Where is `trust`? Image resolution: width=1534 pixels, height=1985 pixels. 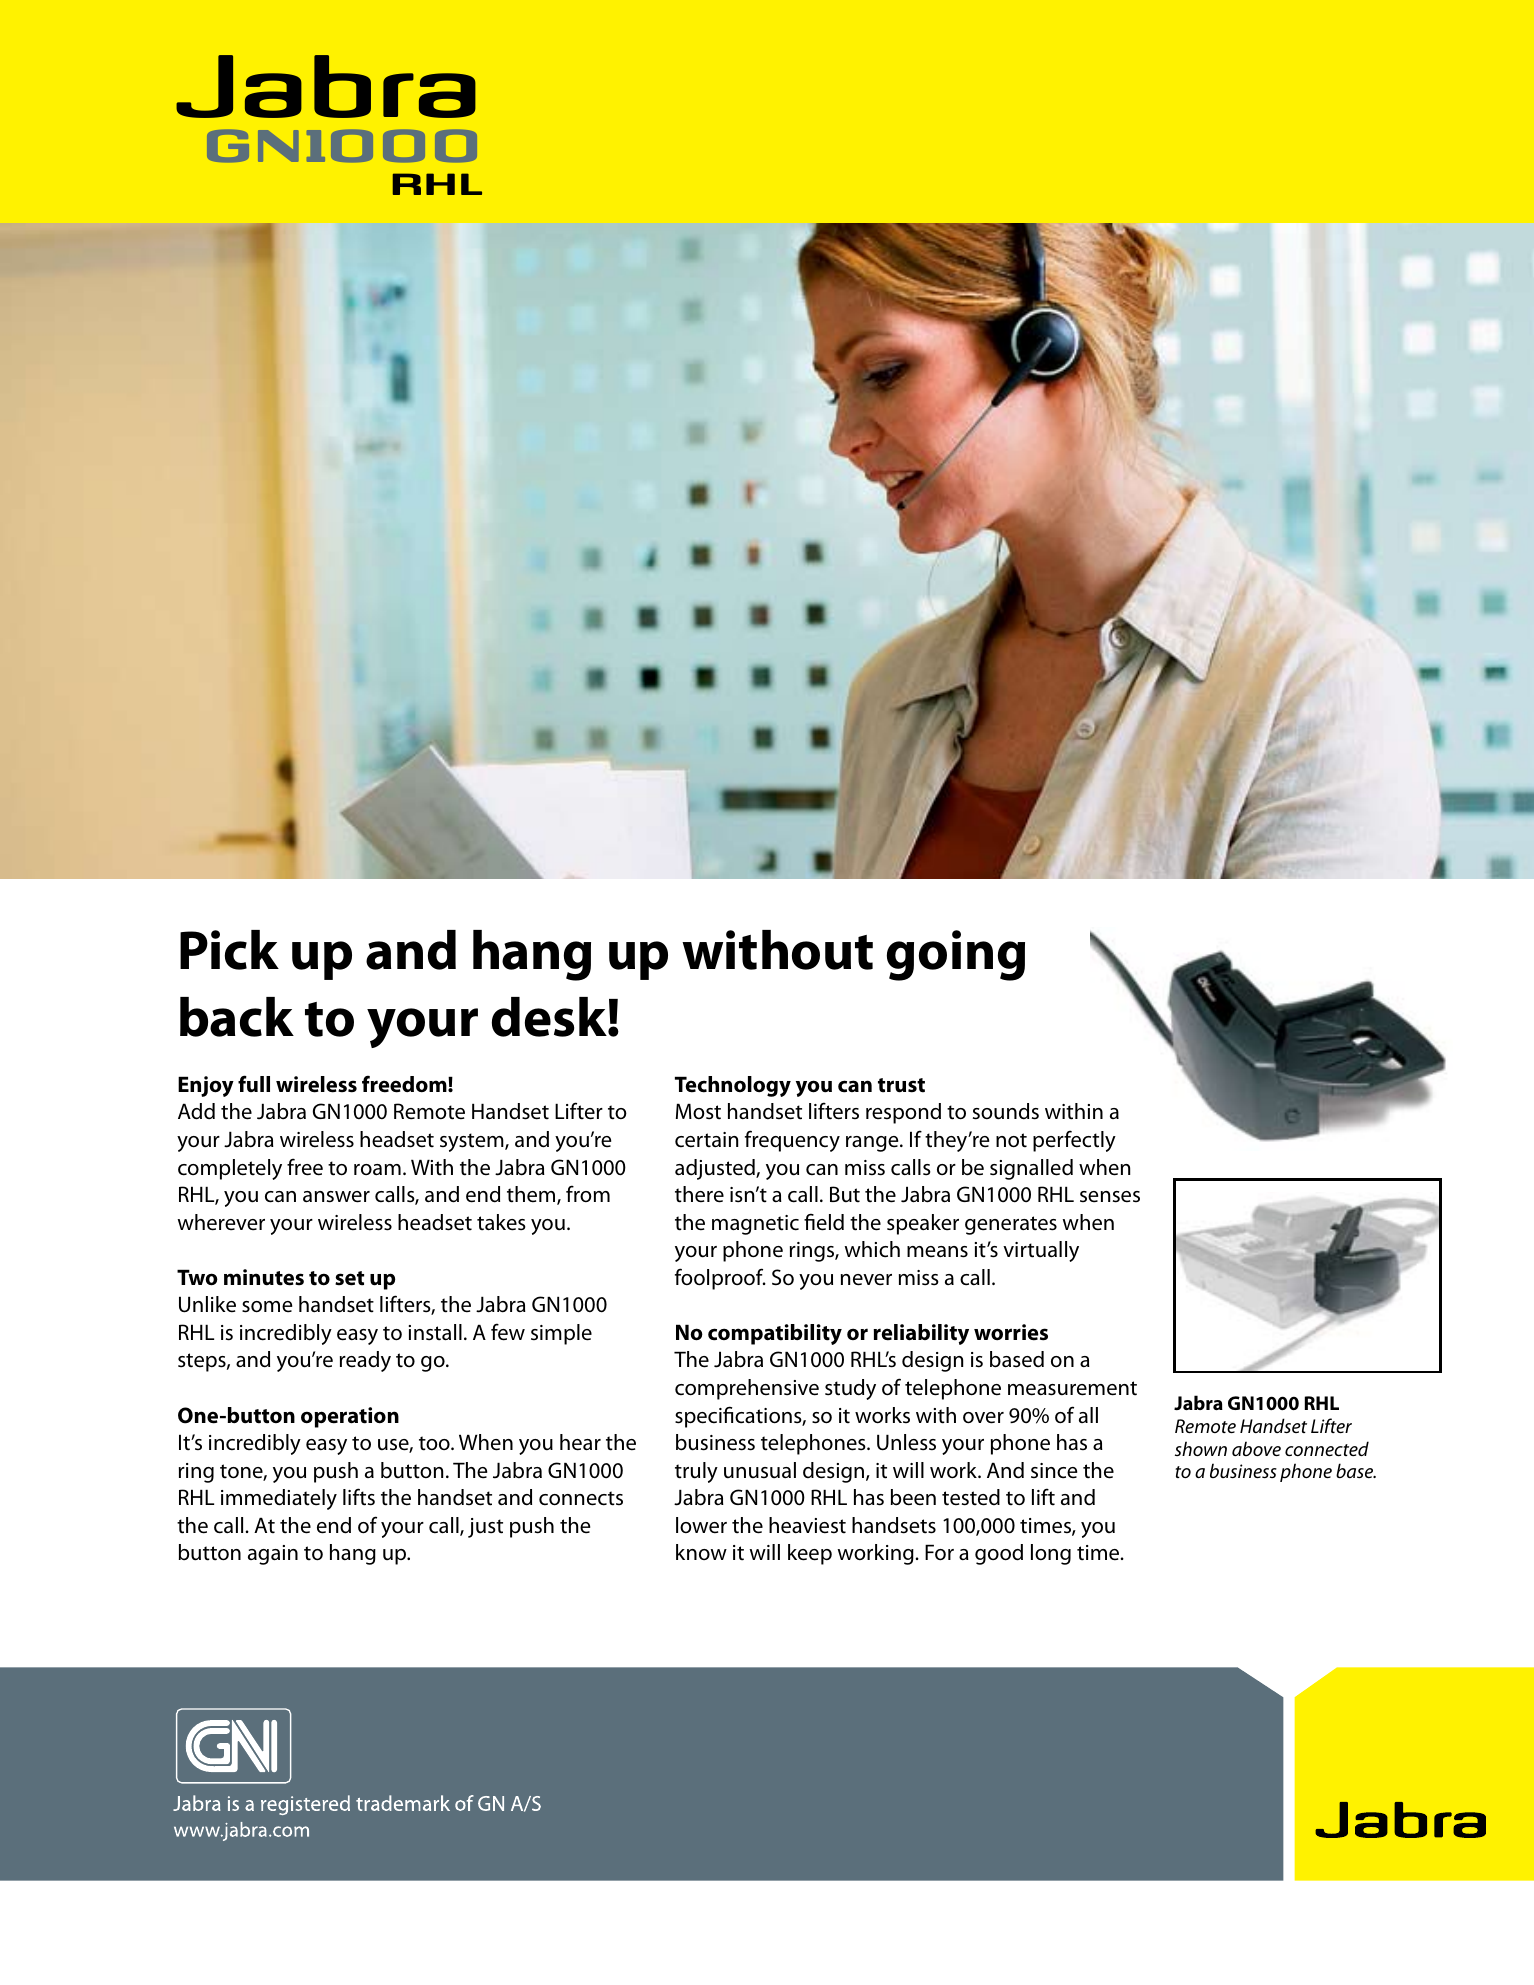 trust is located at coordinates (901, 1085).
